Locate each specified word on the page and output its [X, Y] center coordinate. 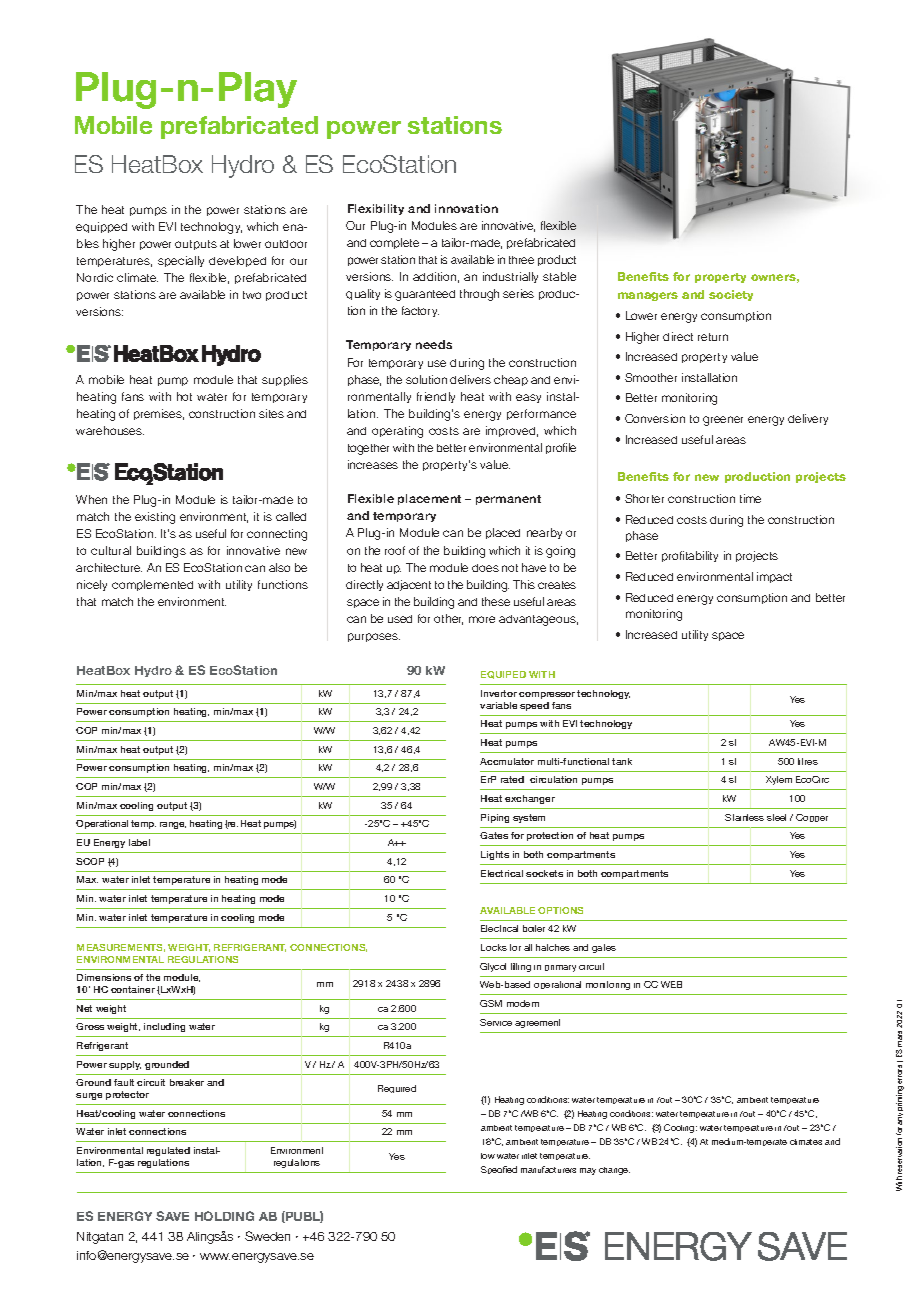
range [173, 825]
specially [181, 261]
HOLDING [224, 1216]
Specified [499, 1170]
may [588, 1171]
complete [394, 243]
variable [498, 705]
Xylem [779, 780]
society [731, 295]
